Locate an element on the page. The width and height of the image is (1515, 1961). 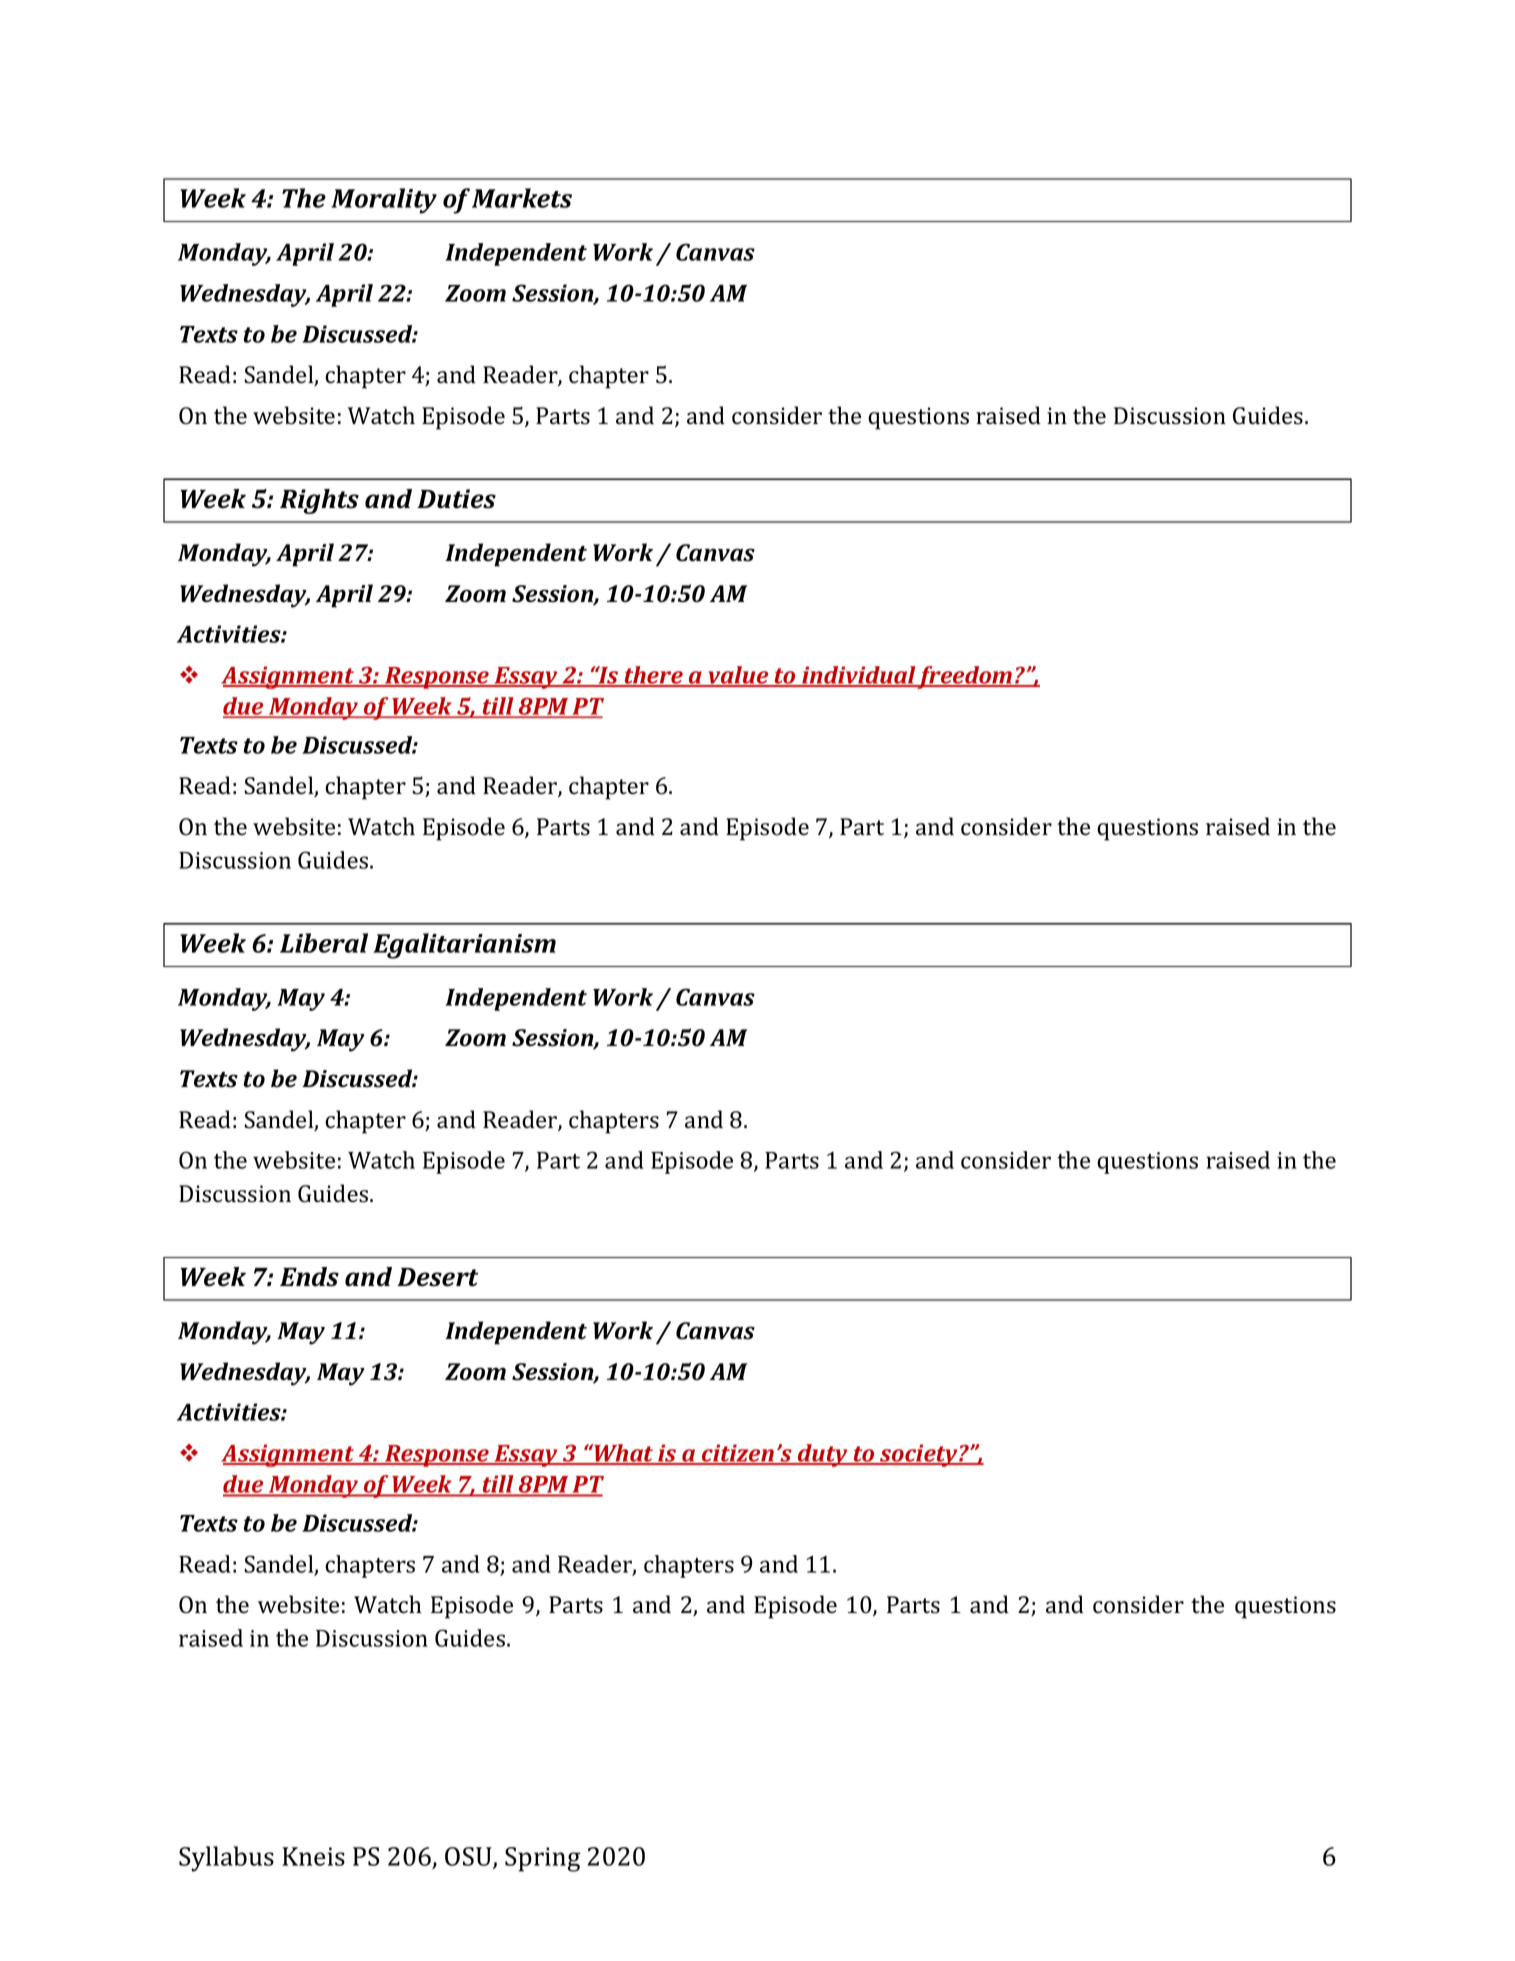
individual is located at coordinates (858, 676).
